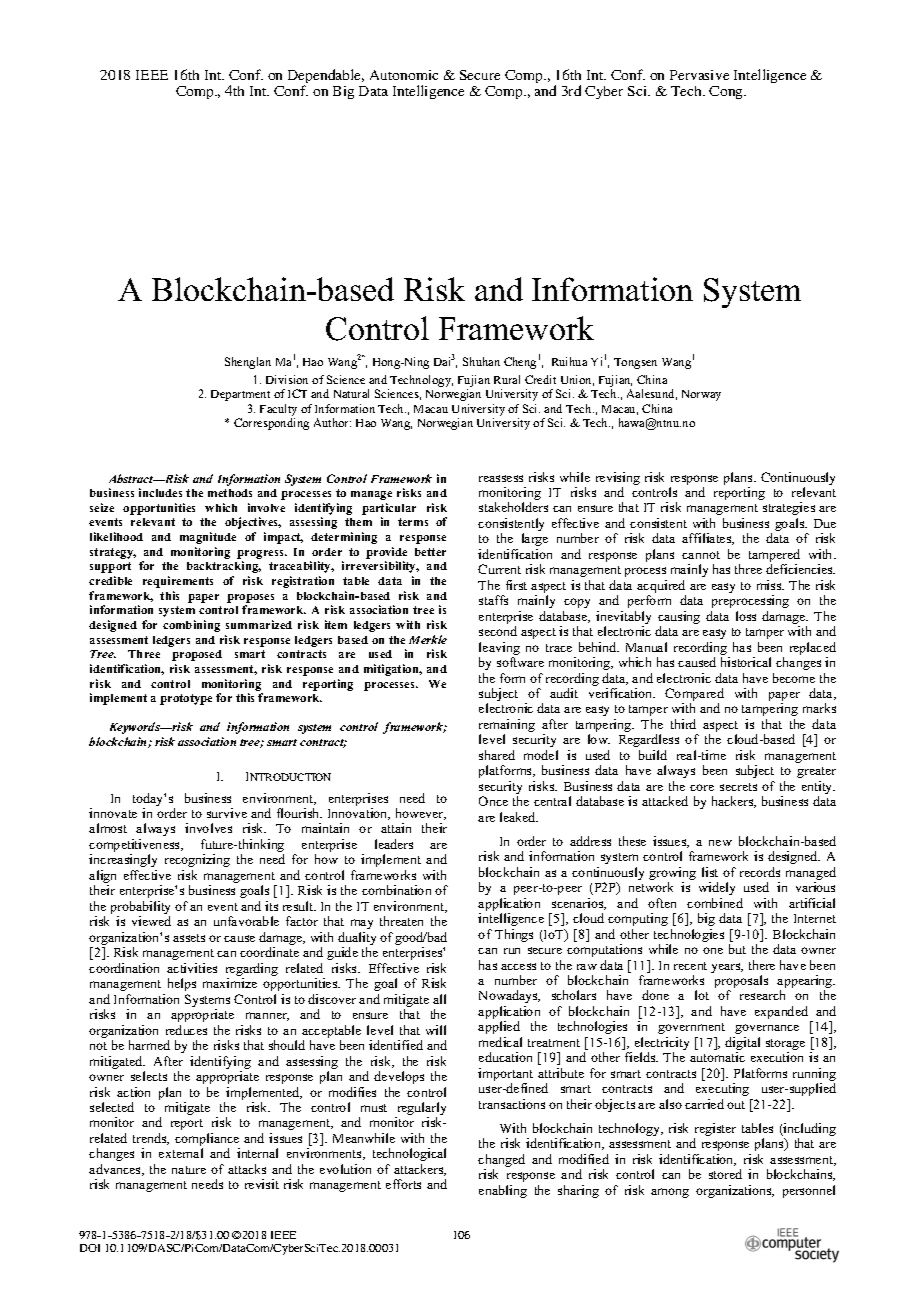  What do you see at coordinates (404, 75) in the document?
I see `Autonomic` at bounding box center [404, 75].
